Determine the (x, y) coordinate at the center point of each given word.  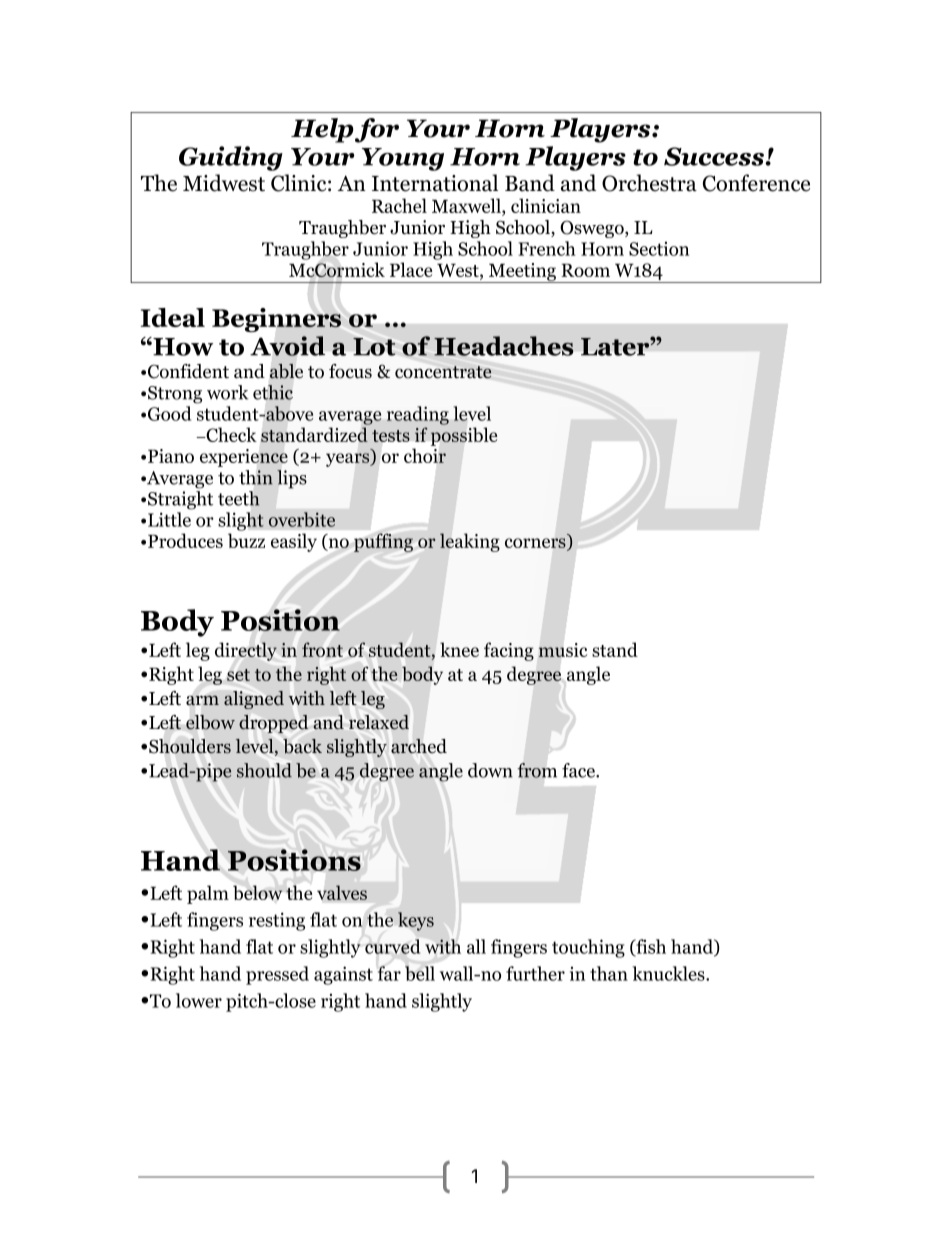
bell (420, 973)
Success (715, 156)
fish (650, 947)
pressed (277, 975)
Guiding (231, 158)
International (435, 183)
